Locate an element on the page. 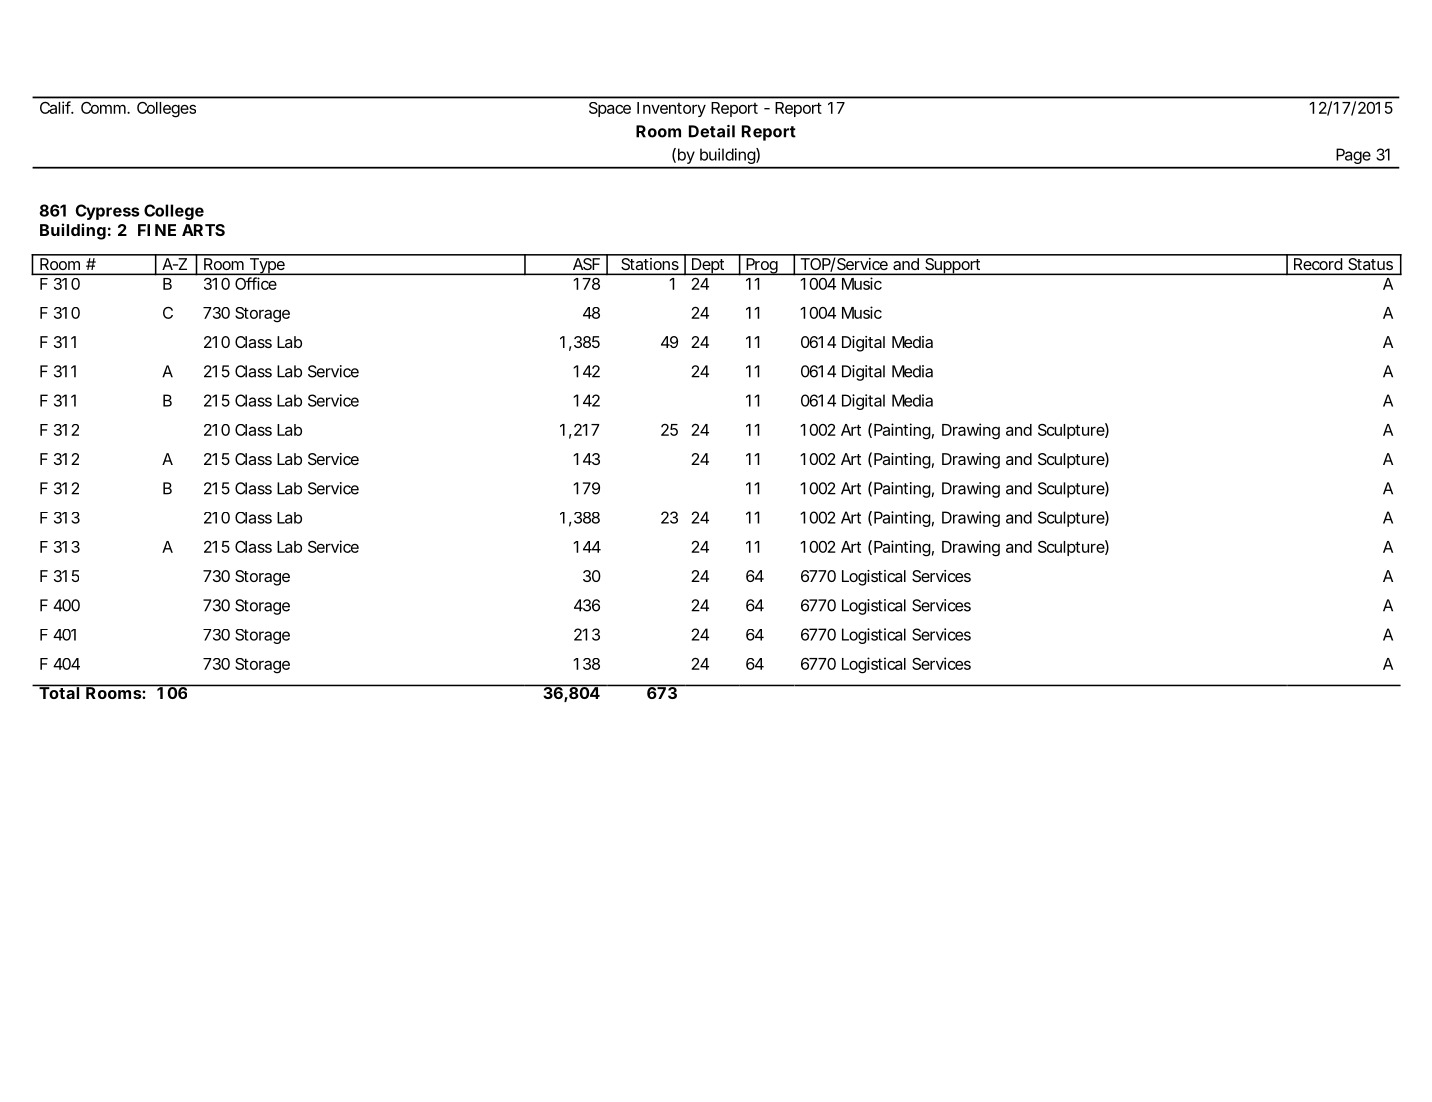 The width and height of the document is (1432, 1102). Total is located at coordinates (59, 692).
